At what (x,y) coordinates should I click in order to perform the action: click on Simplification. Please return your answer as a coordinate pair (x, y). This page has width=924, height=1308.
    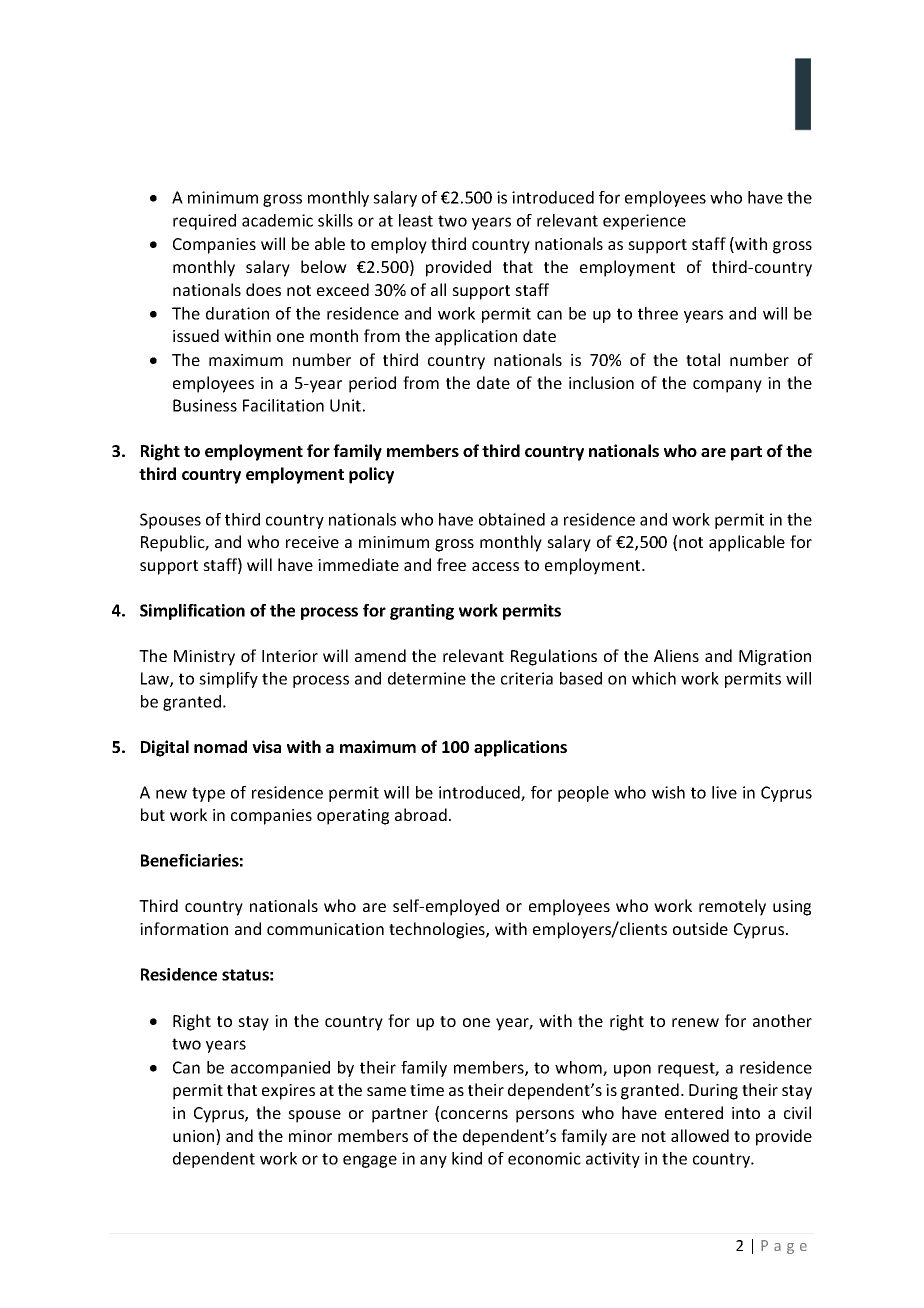
    Looking at the image, I should click on (192, 612).
